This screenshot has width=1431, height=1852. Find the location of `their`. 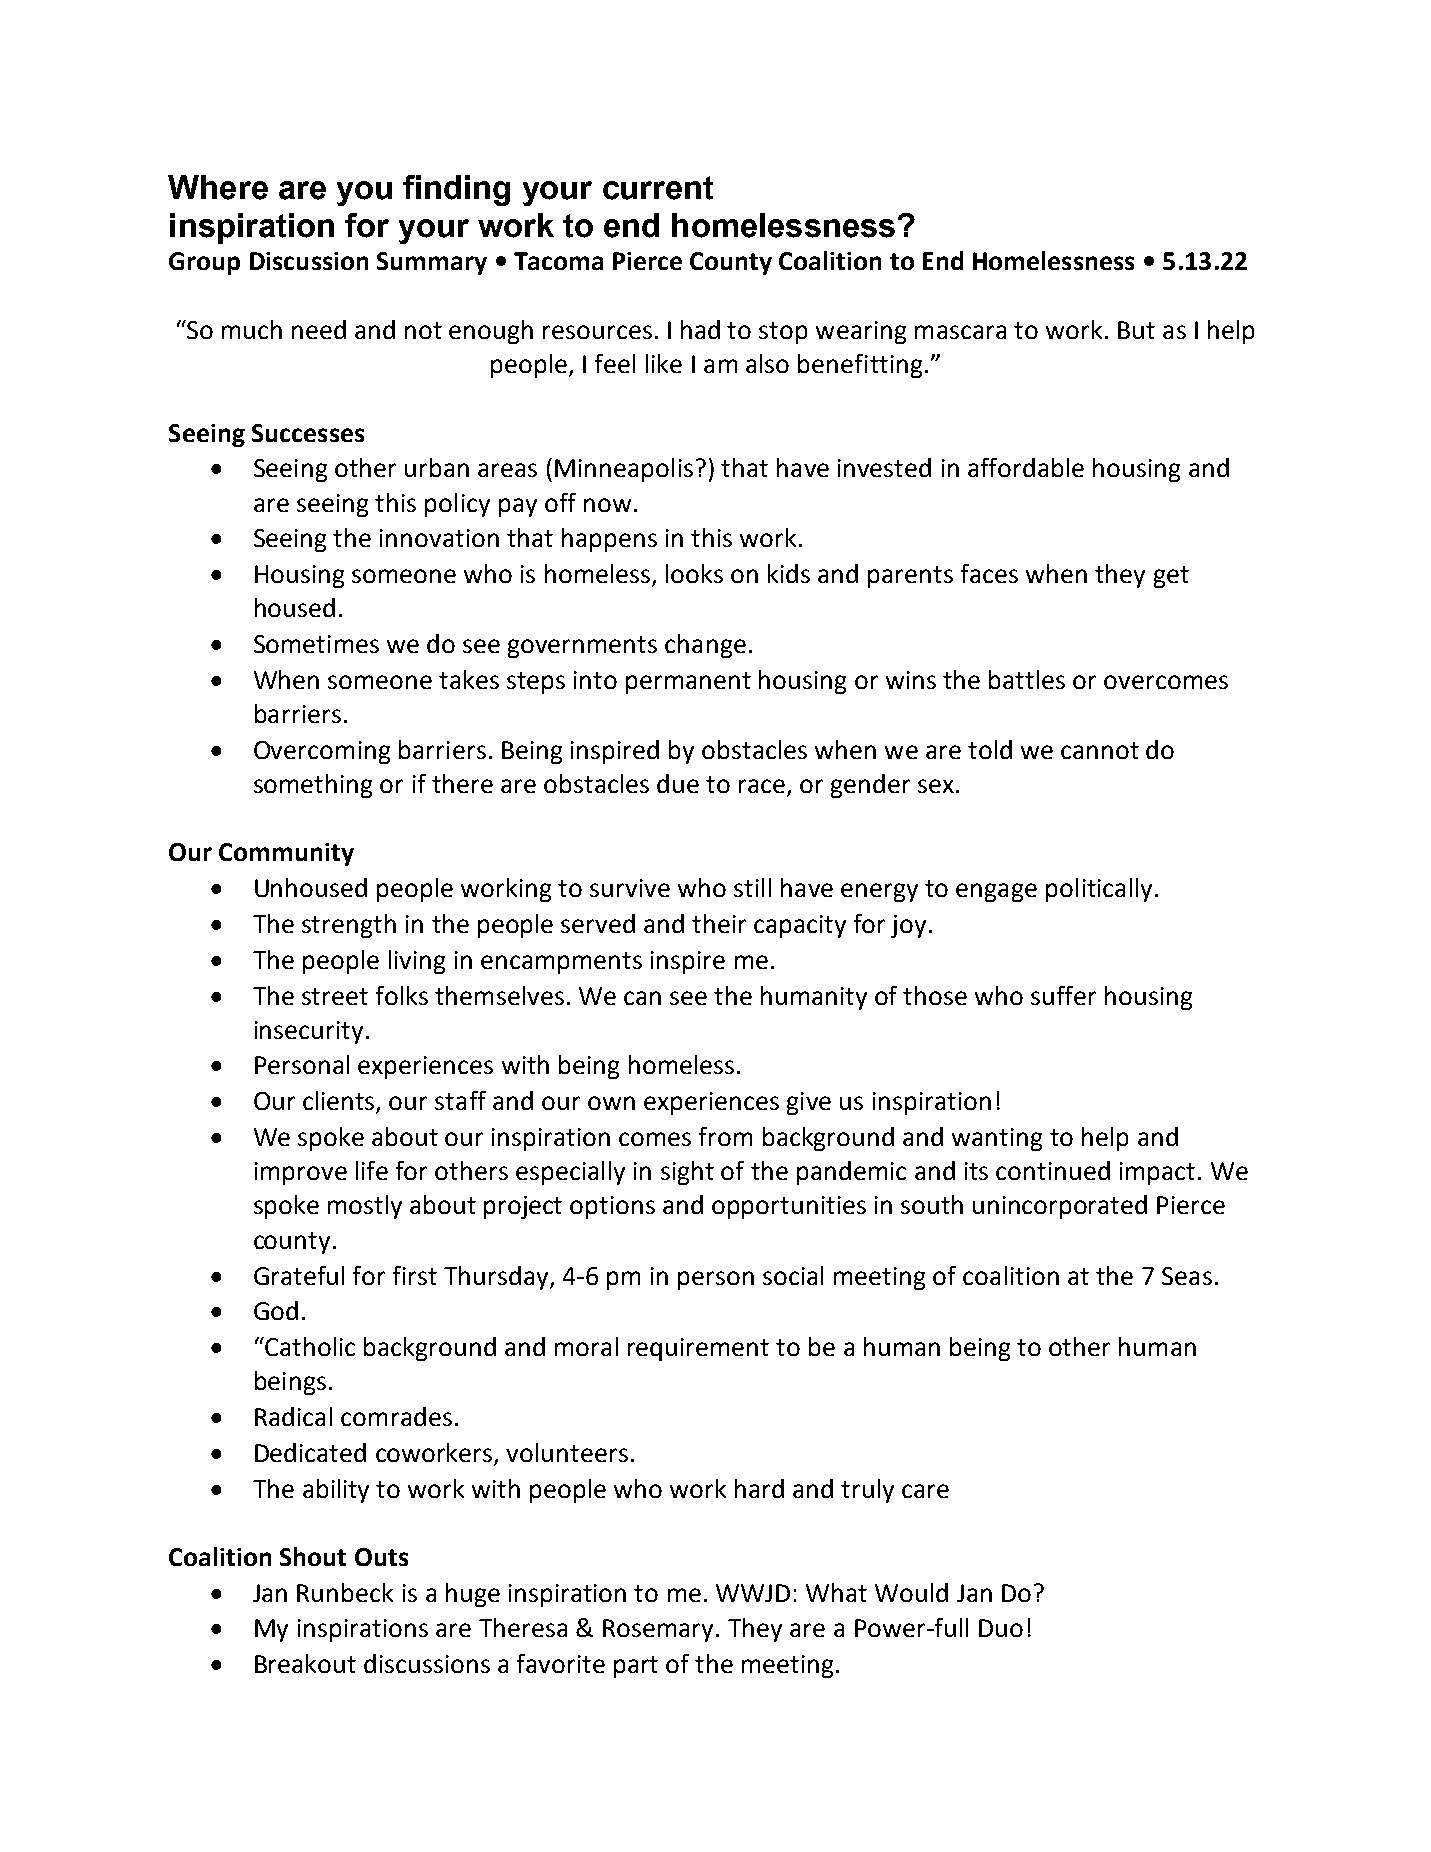

their is located at coordinates (719, 923).
